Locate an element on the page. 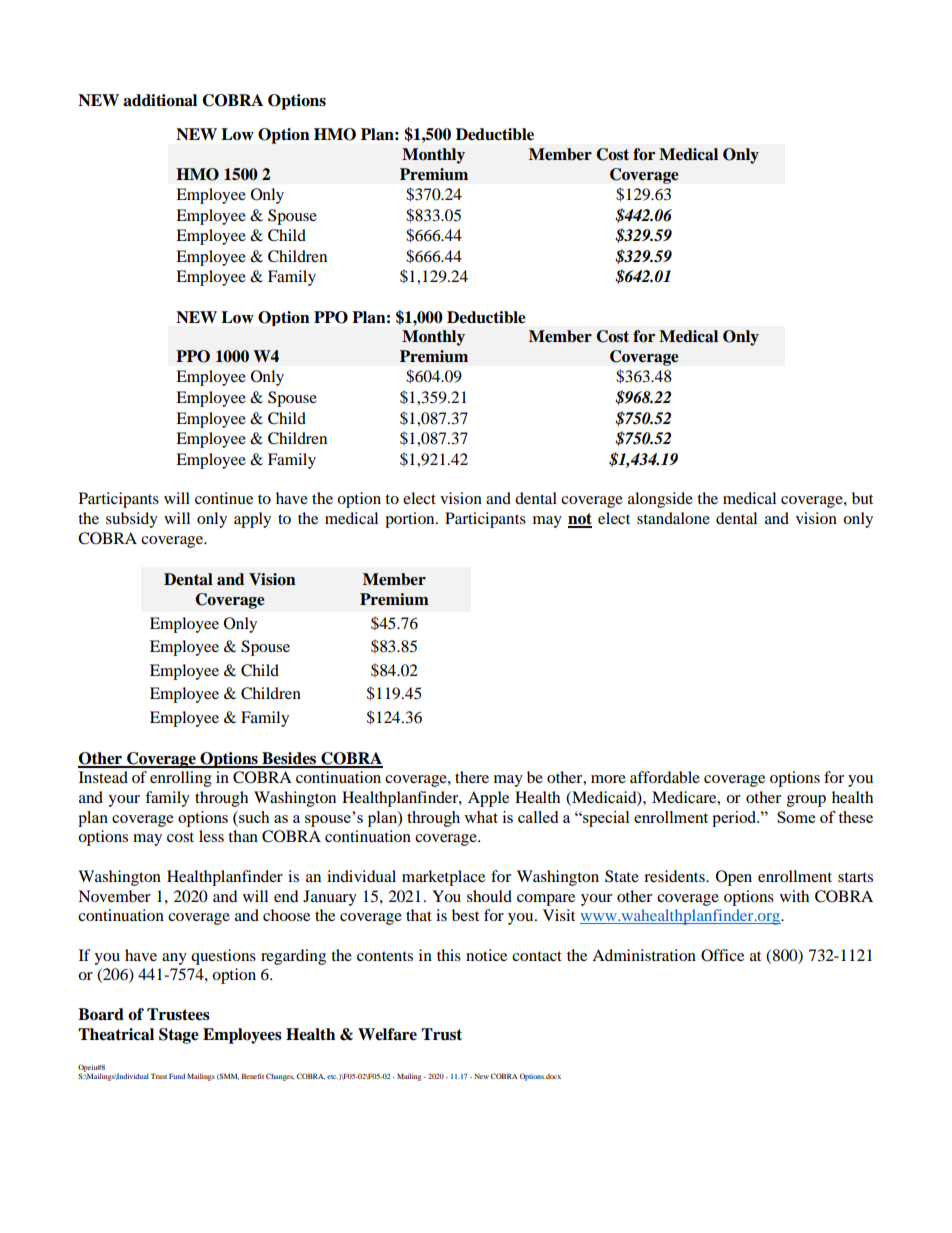 The width and height of the document is (952, 1233). additional is located at coordinates (160, 100).
